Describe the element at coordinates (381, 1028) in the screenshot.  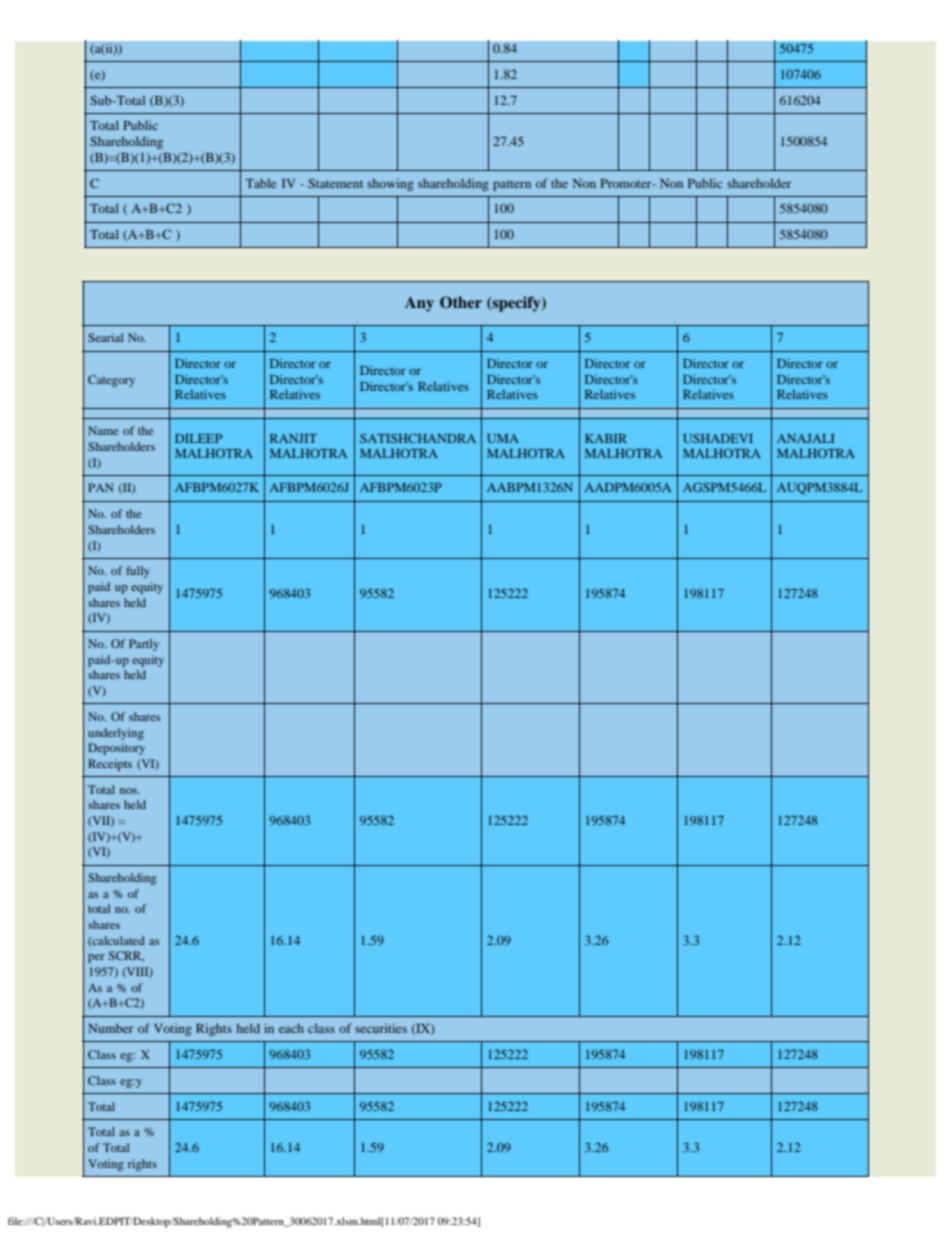
I see `securities` at that location.
